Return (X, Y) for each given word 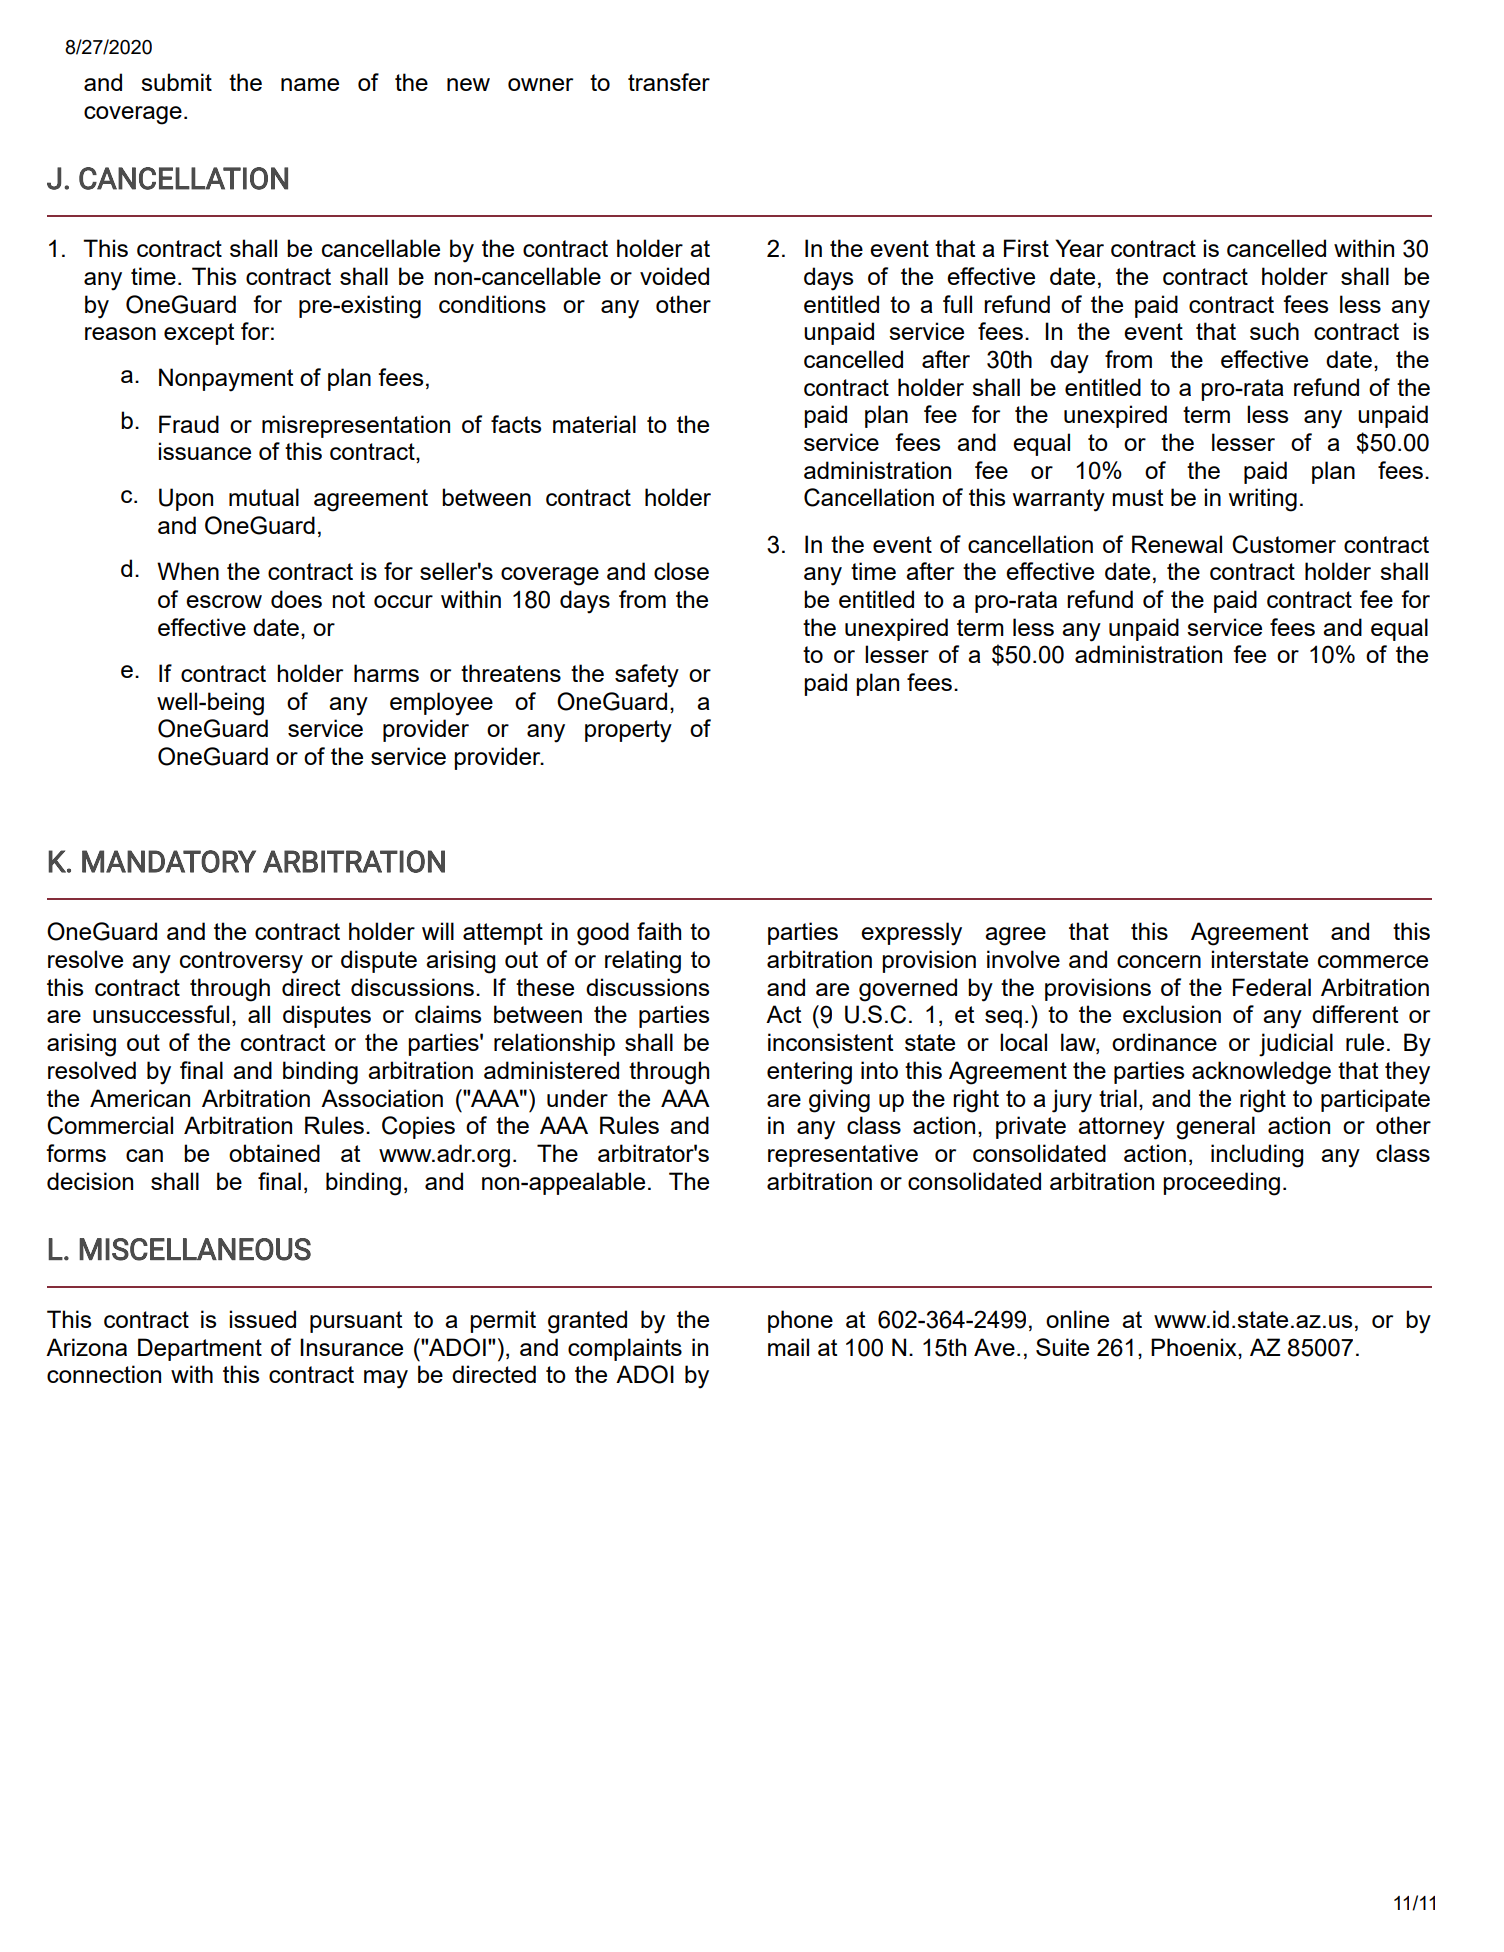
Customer (1284, 544)
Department (200, 1349)
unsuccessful (161, 1014)
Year (1079, 248)
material (594, 424)
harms (386, 673)
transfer (669, 82)
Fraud (189, 424)
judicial (1296, 1045)
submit (176, 82)
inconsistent (831, 1042)
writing (1262, 500)
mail (788, 1347)
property (628, 731)
